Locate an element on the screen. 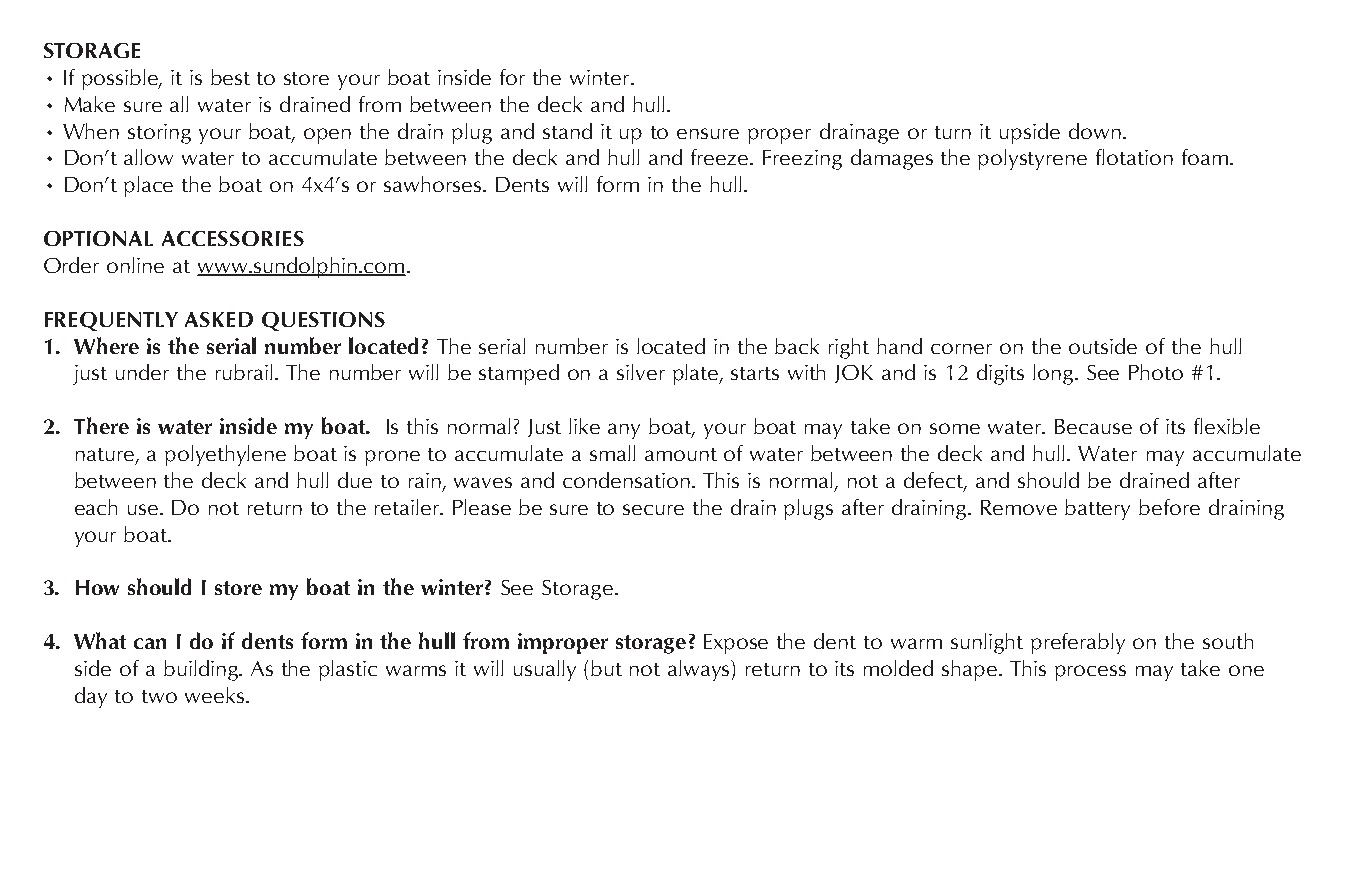 The width and height of the screenshot is (1372, 887). stand is located at coordinates (567, 131).
